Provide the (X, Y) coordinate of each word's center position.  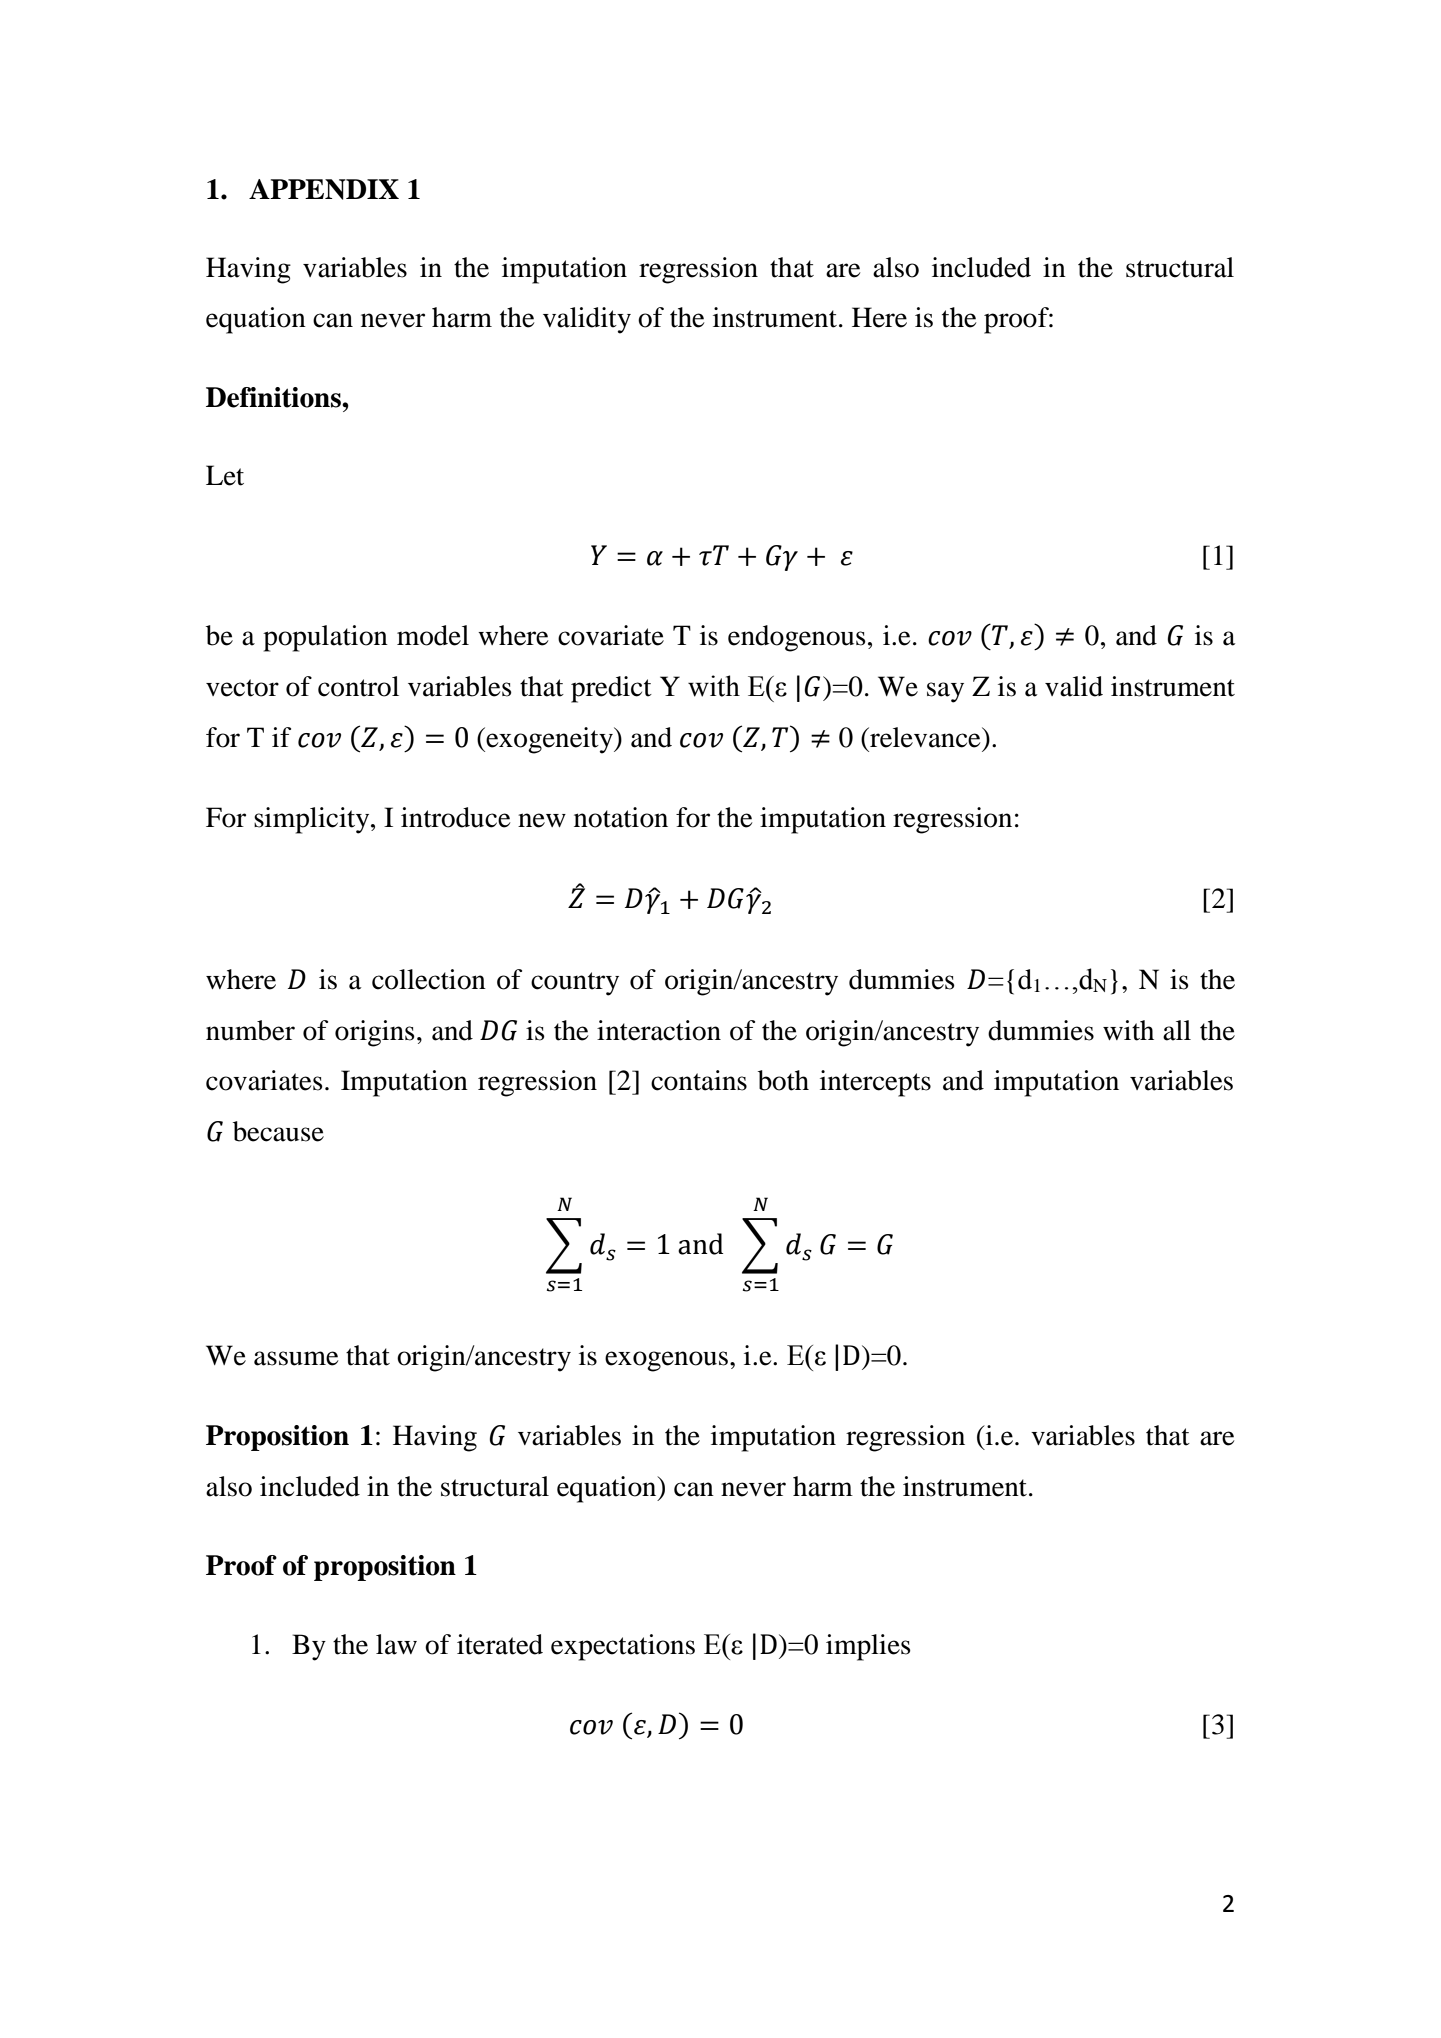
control (358, 686)
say (945, 692)
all (1177, 1030)
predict (611, 689)
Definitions (274, 397)
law (396, 1644)
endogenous (797, 638)
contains (699, 1080)
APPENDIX (324, 189)
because (278, 1131)
